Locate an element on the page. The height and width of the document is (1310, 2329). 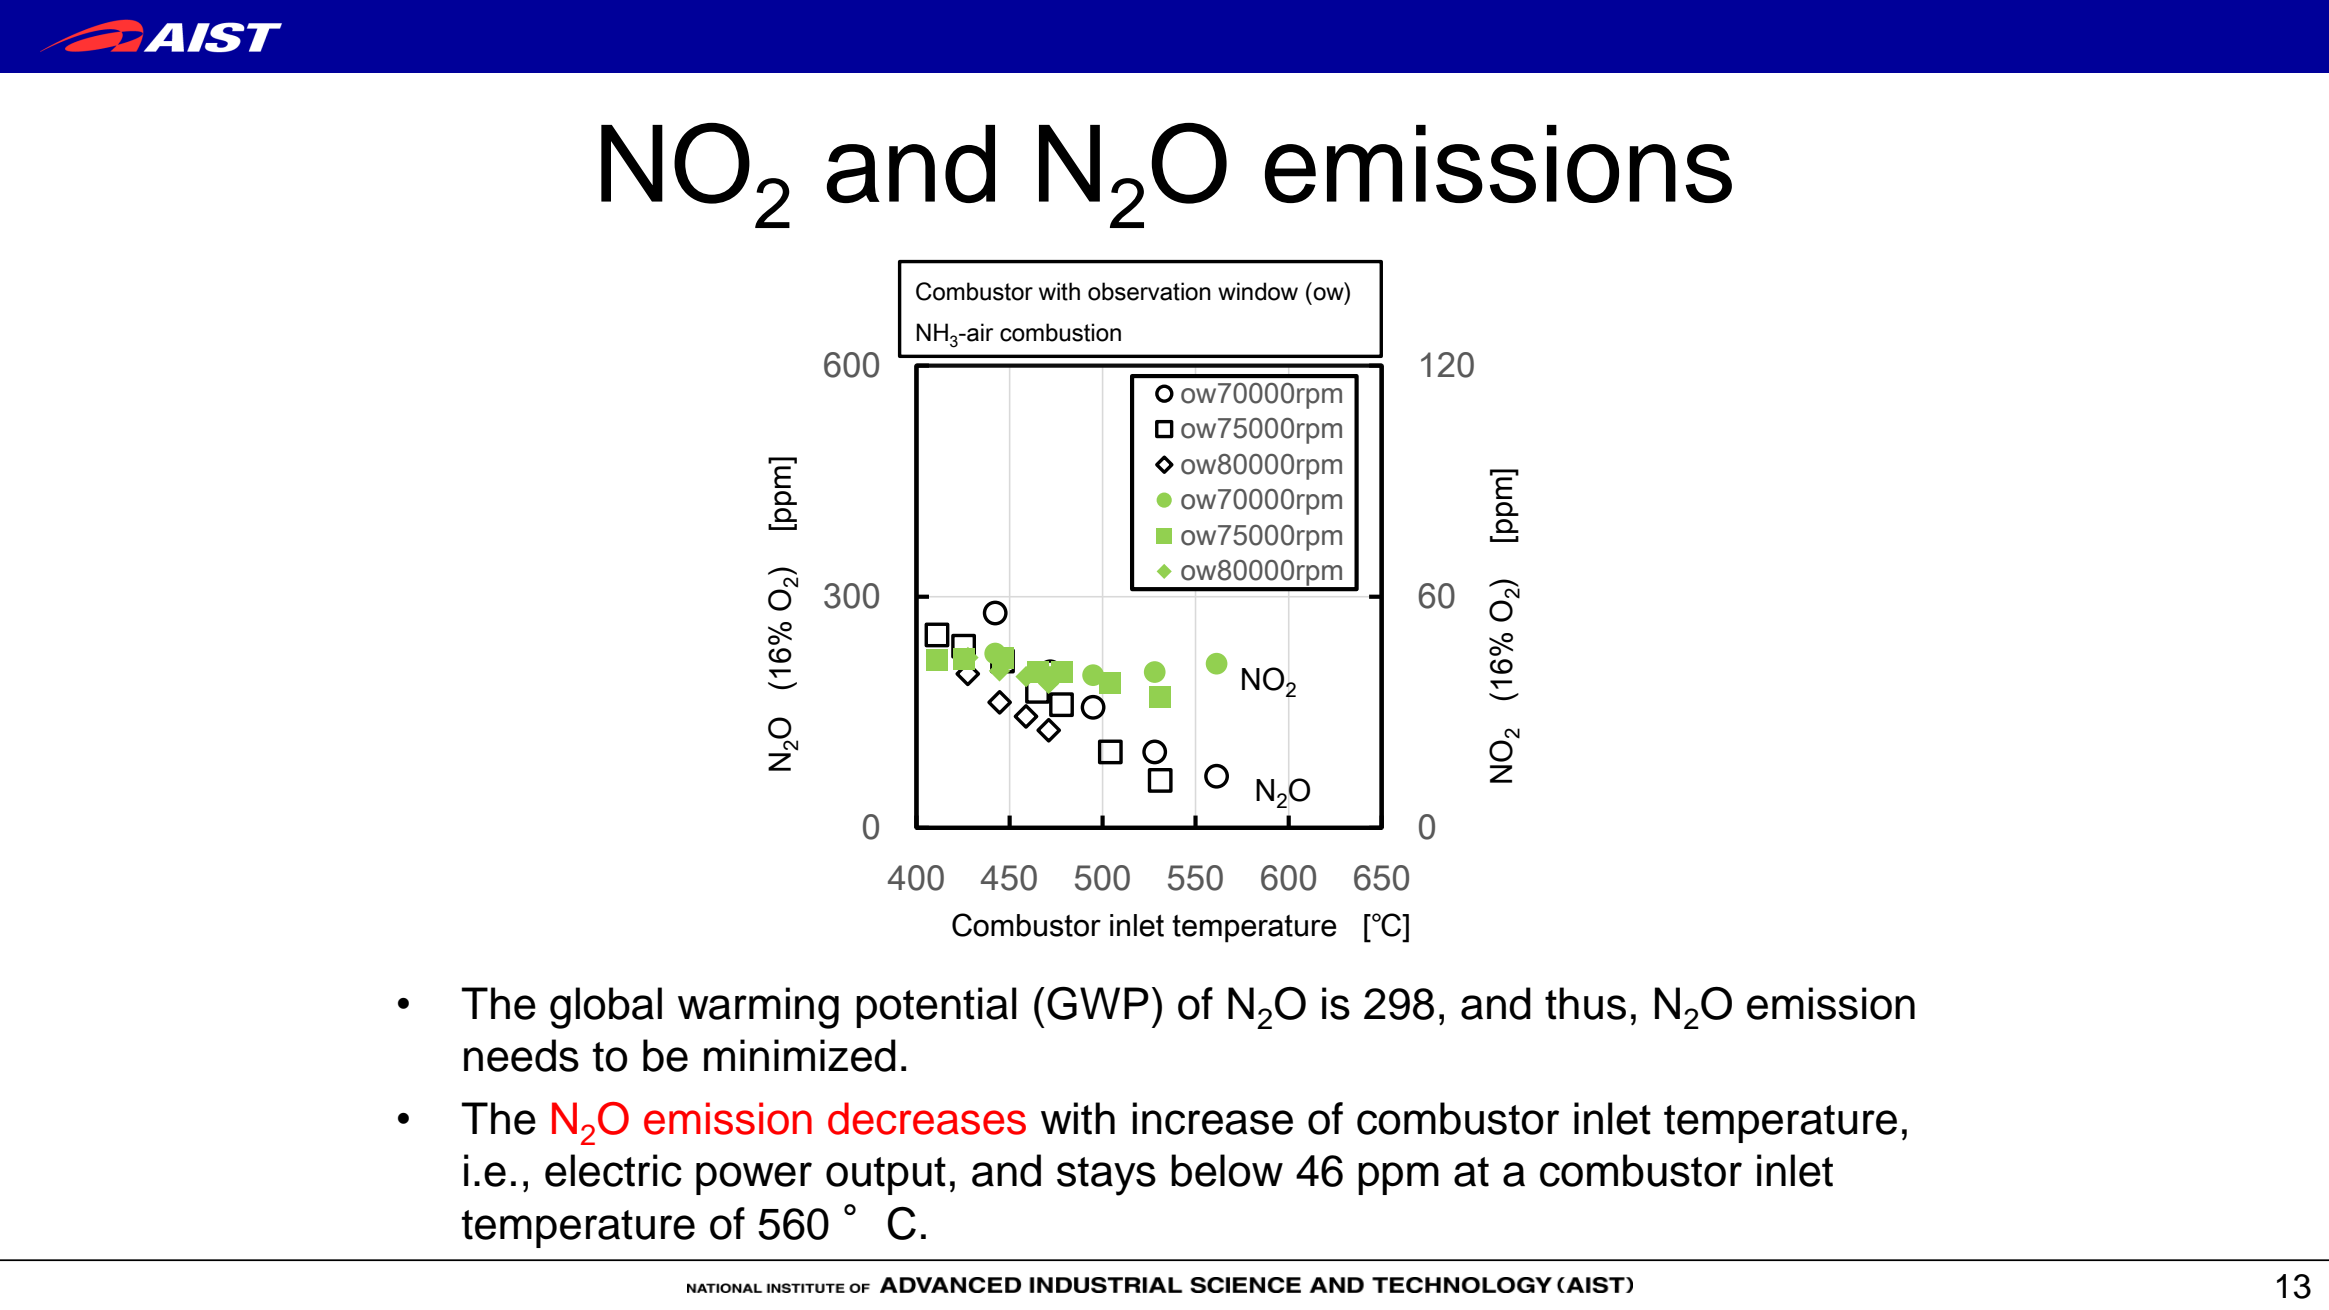
air is located at coordinates (979, 332).
